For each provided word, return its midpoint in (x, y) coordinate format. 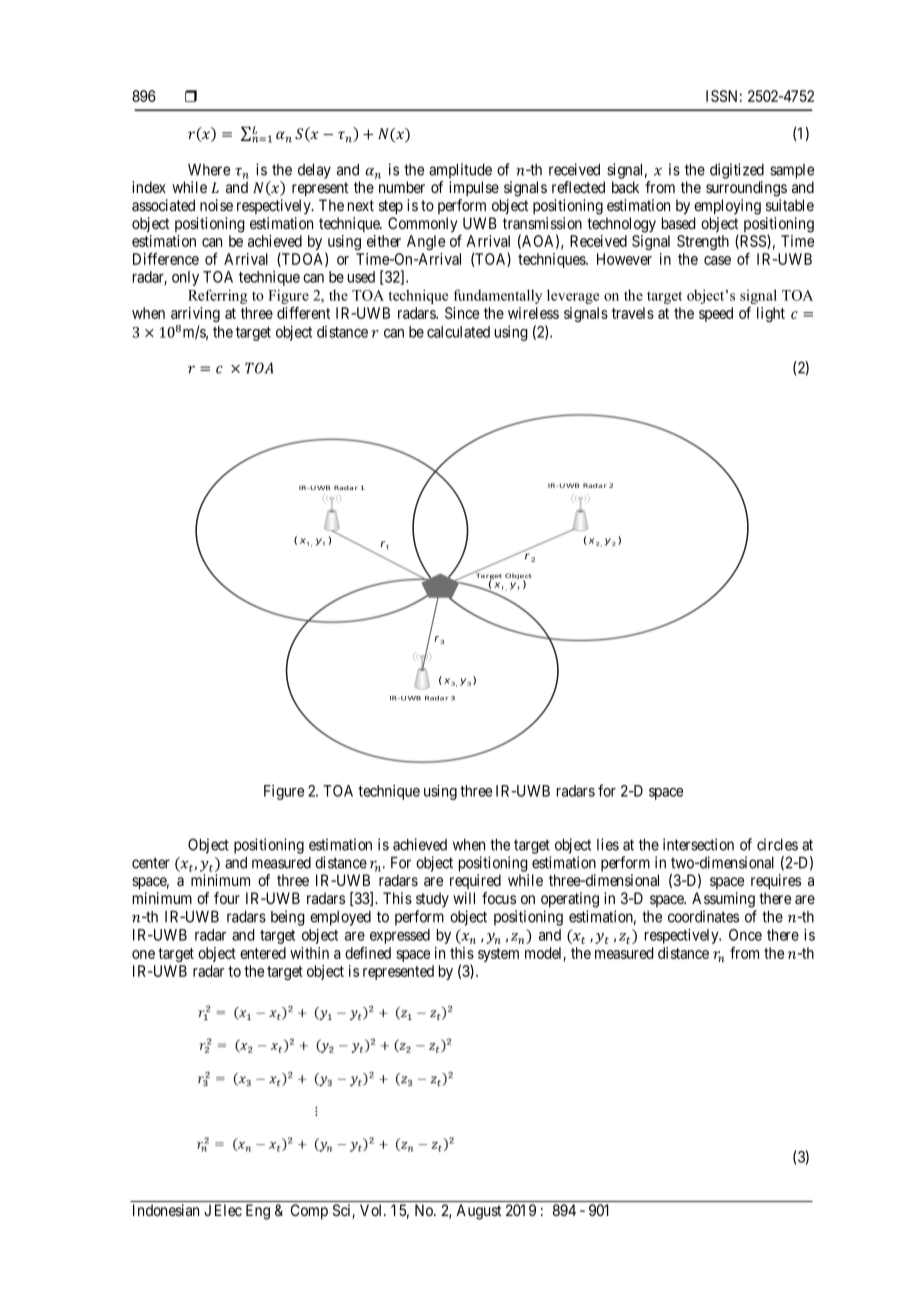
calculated (458, 332)
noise (216, 205)
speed (716, 314)
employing (727, 207)
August (478, 1212)
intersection (698, 844)
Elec (228, 1210)
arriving (195, 314)
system (498, 955)
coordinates (703, 916)
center (151, 863)
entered (263, 953)
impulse (474, 188)
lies (608, 844)
